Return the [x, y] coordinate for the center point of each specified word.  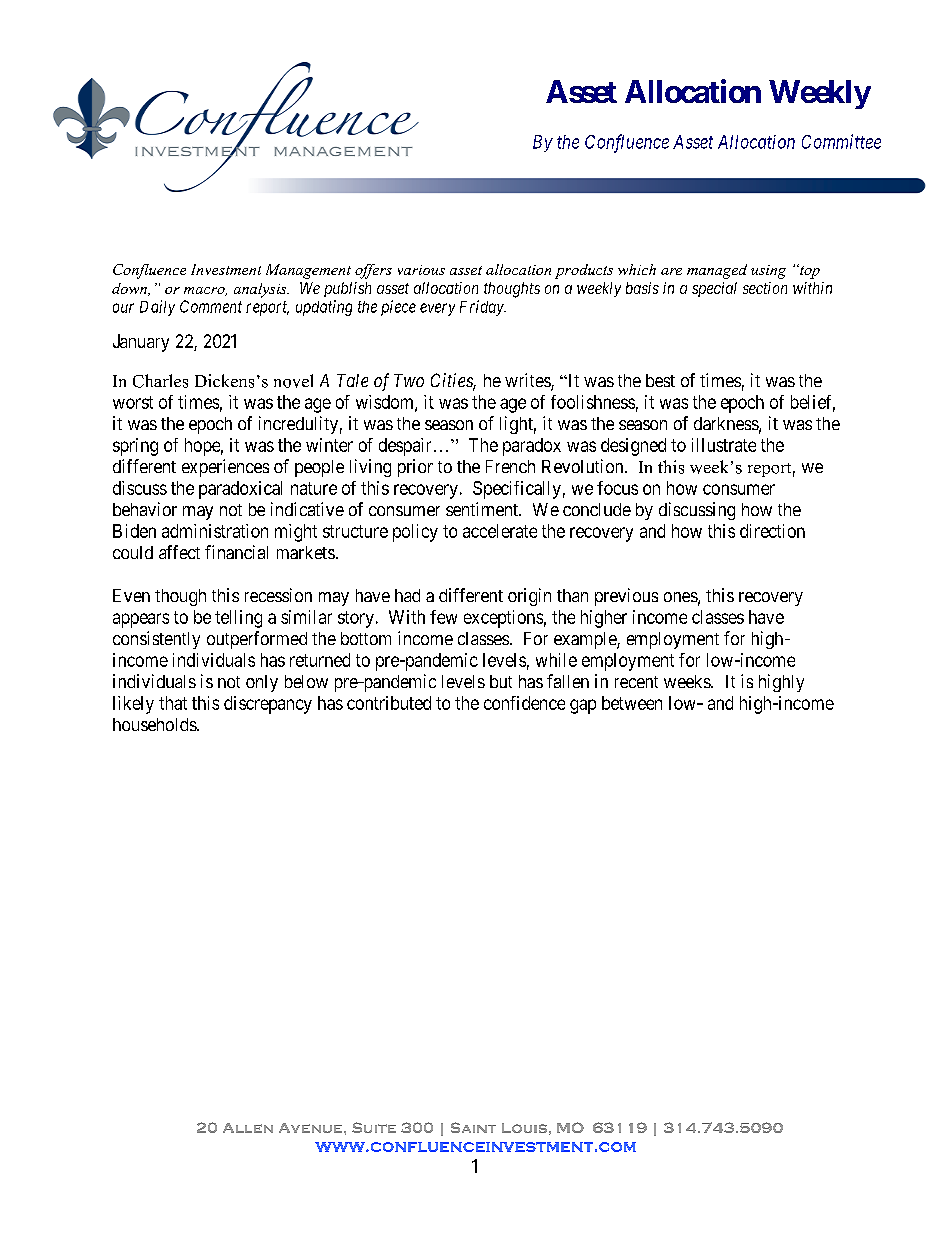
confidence [524, 703]
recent [636, 682]
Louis [524, 1128]
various [421, 270]
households [155, 724]
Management [308, 271]
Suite [374, 1127]
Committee [841, 141]
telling [238, 619]
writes [528, 381]
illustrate [724, 445]
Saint [473, 1127]
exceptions [503, 619]
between [632, 703]
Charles [160, 381]
